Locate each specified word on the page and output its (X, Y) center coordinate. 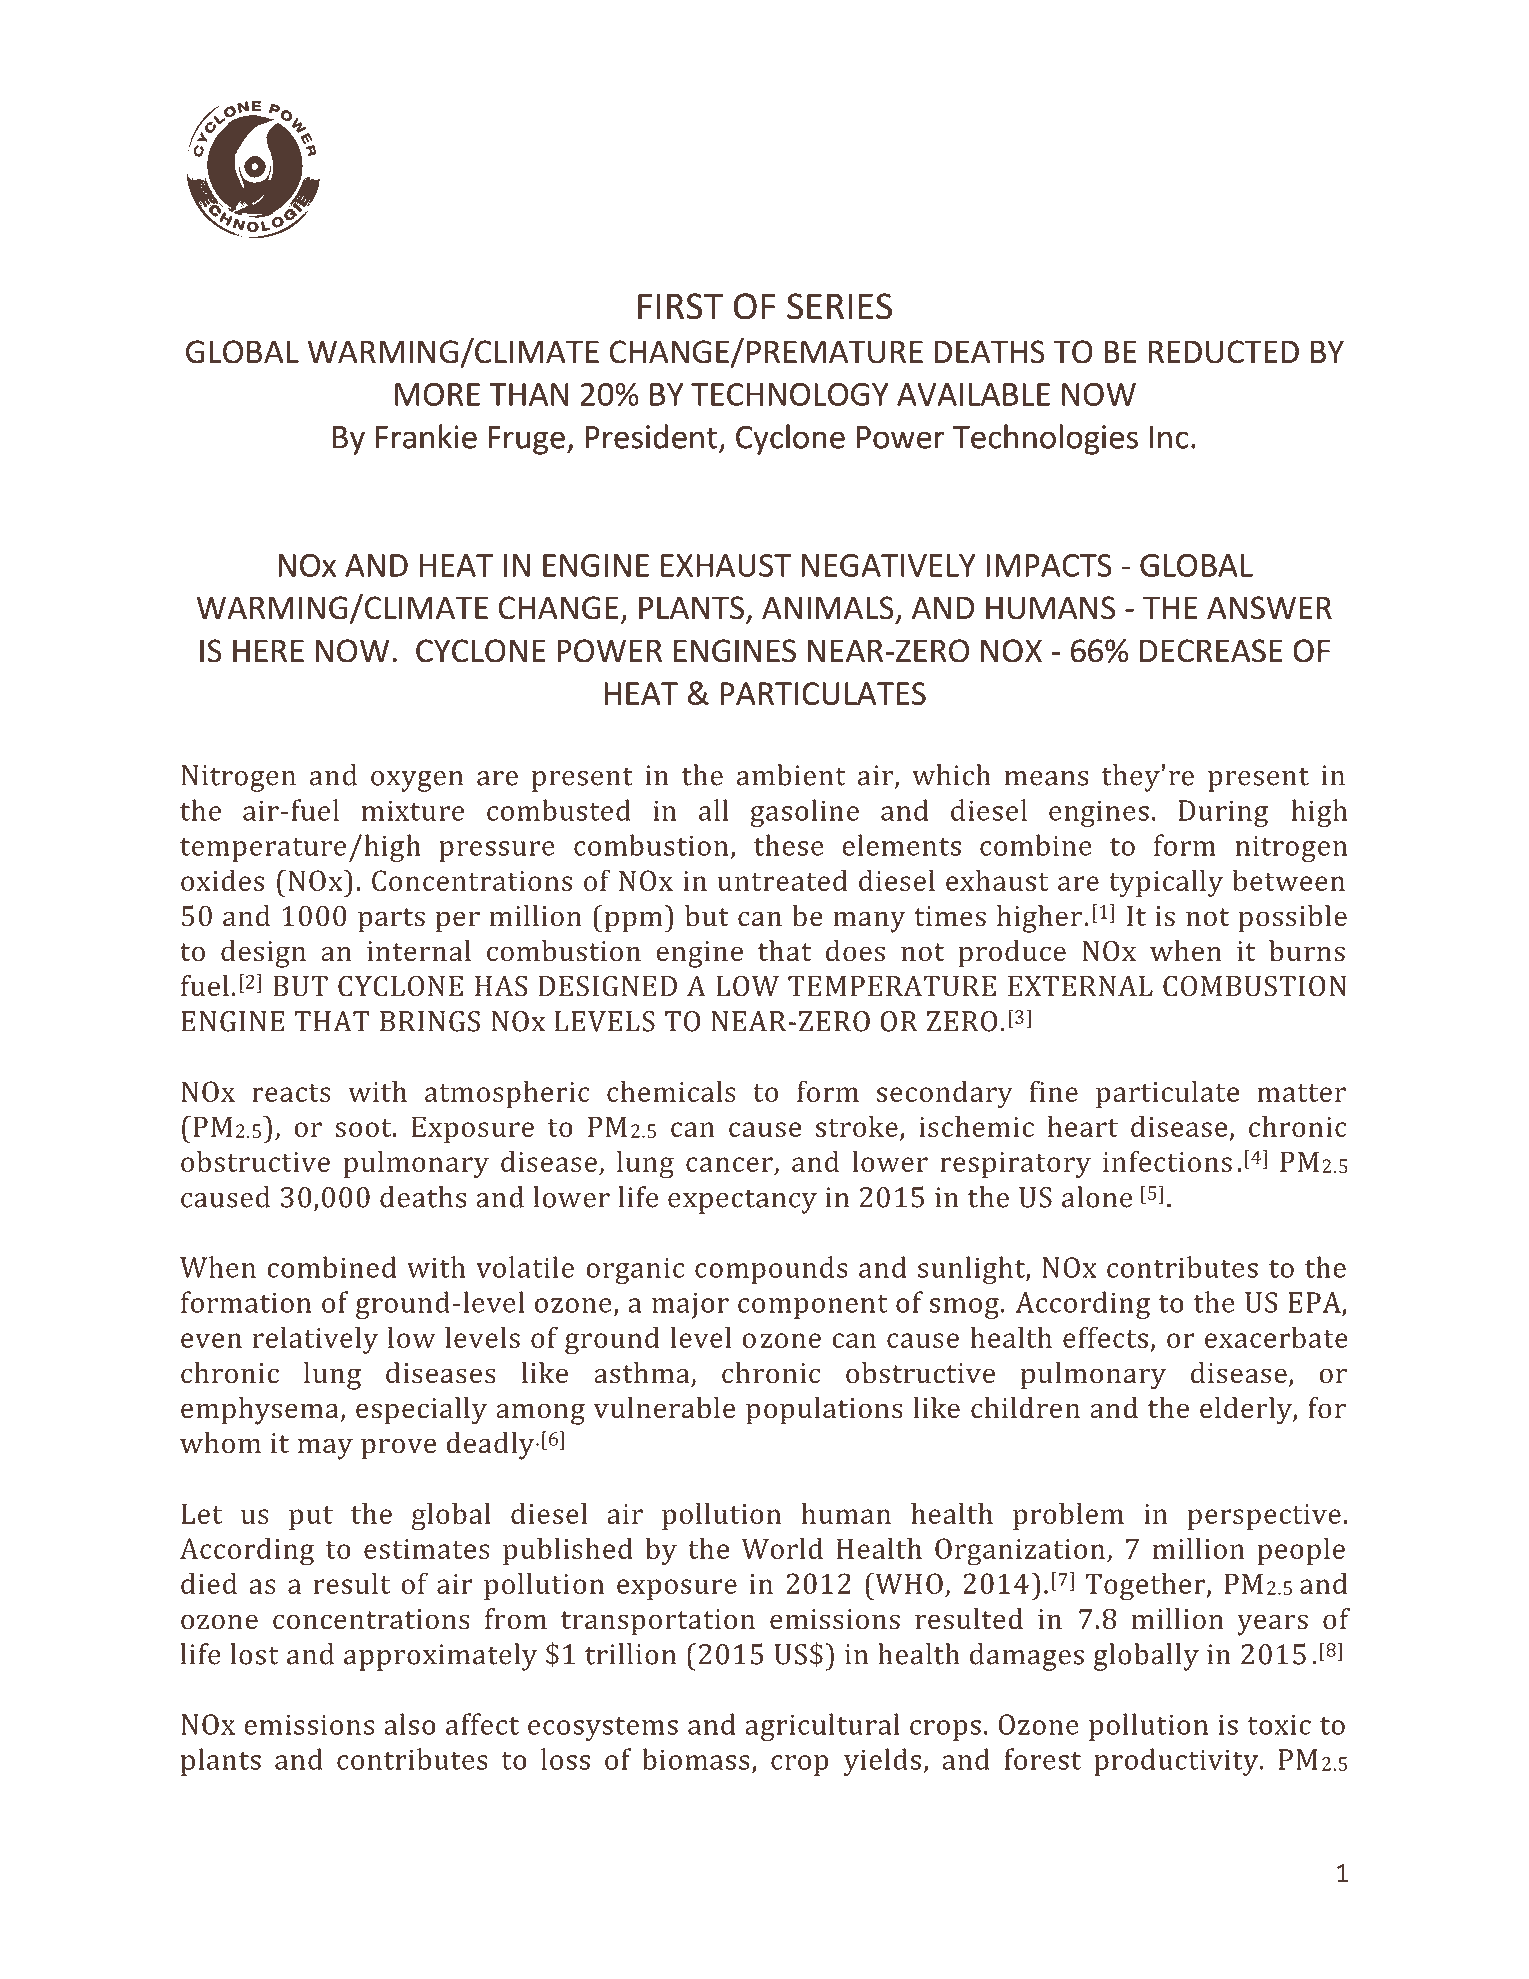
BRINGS (430, 1021)
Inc (1169, 437)
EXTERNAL (1080, 985)
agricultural (822, 1727)
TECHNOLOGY (789, 394)
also (410, 1724)
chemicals (671, 1091)
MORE (437, 394)
